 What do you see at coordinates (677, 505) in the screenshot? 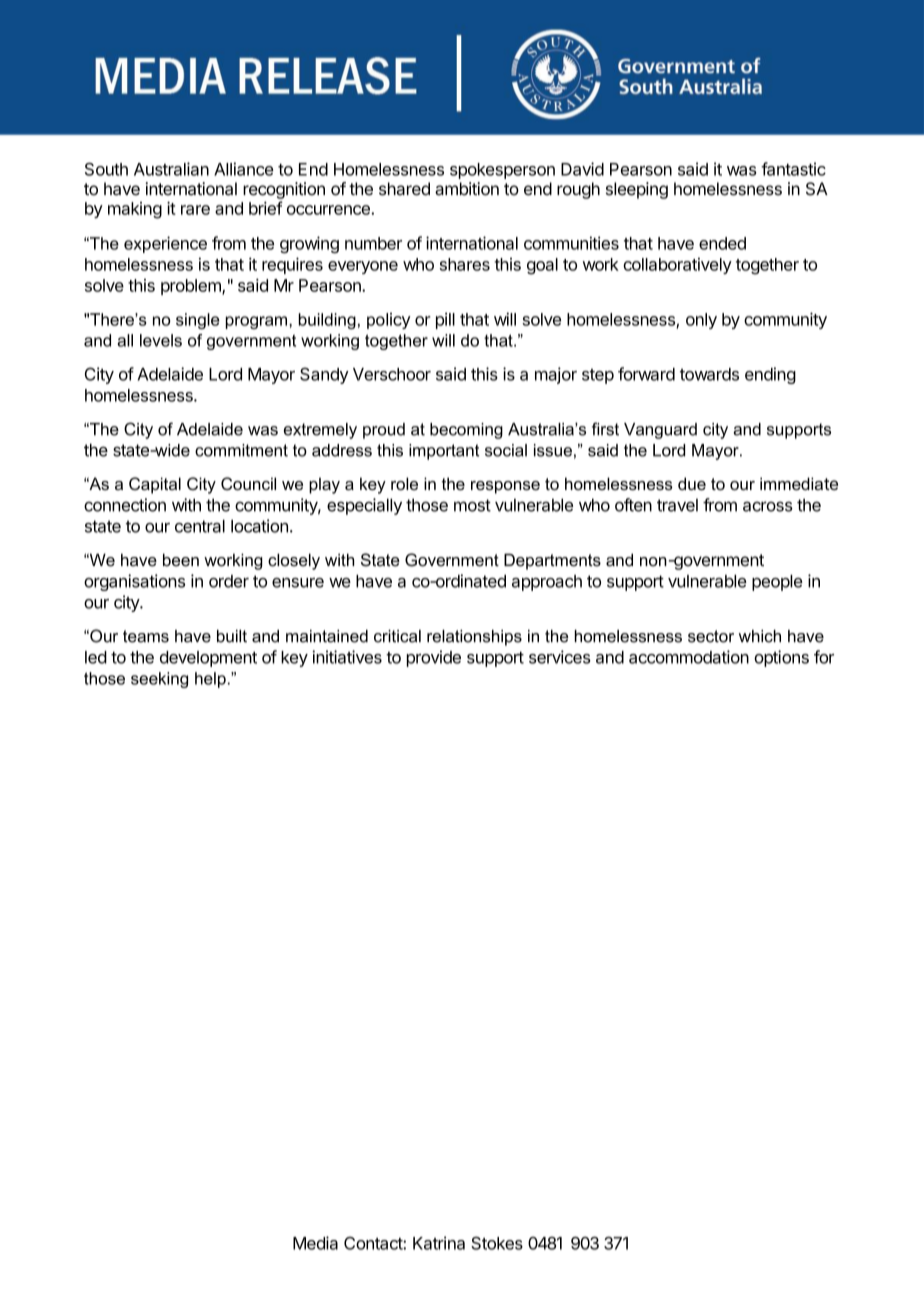
I see `travel` at bounding box center [677, 505].
